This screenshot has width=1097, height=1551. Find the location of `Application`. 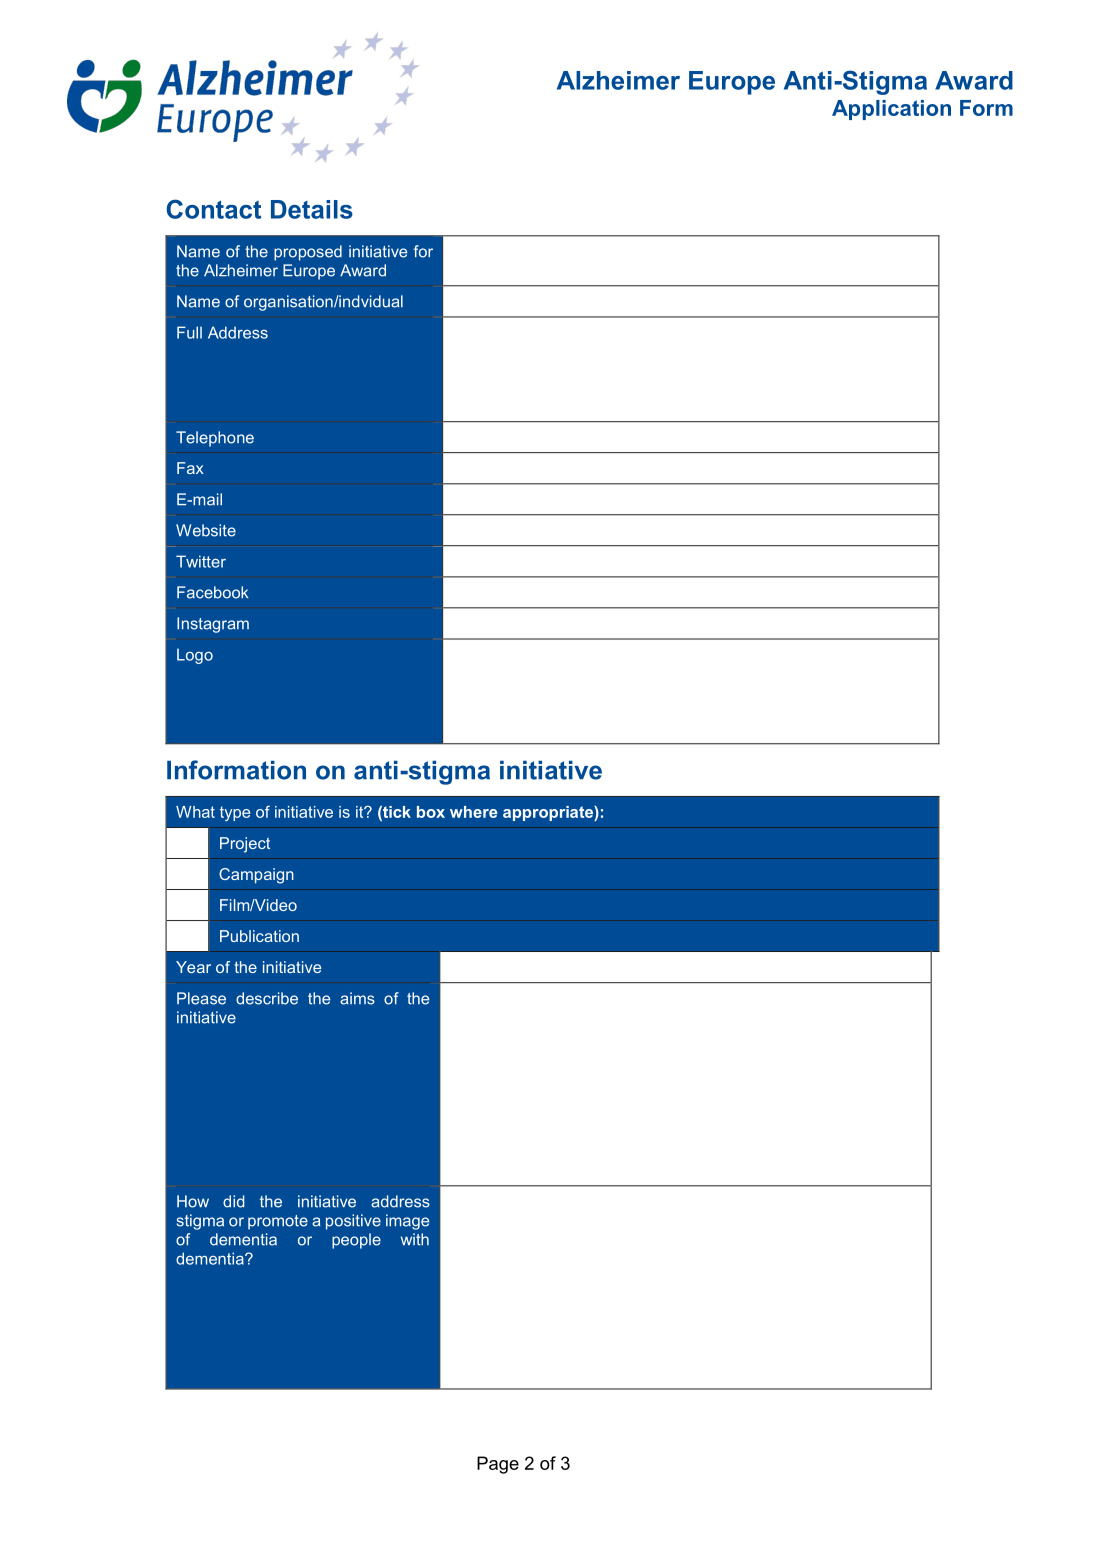

Application is located at coordinates (891, 110).
